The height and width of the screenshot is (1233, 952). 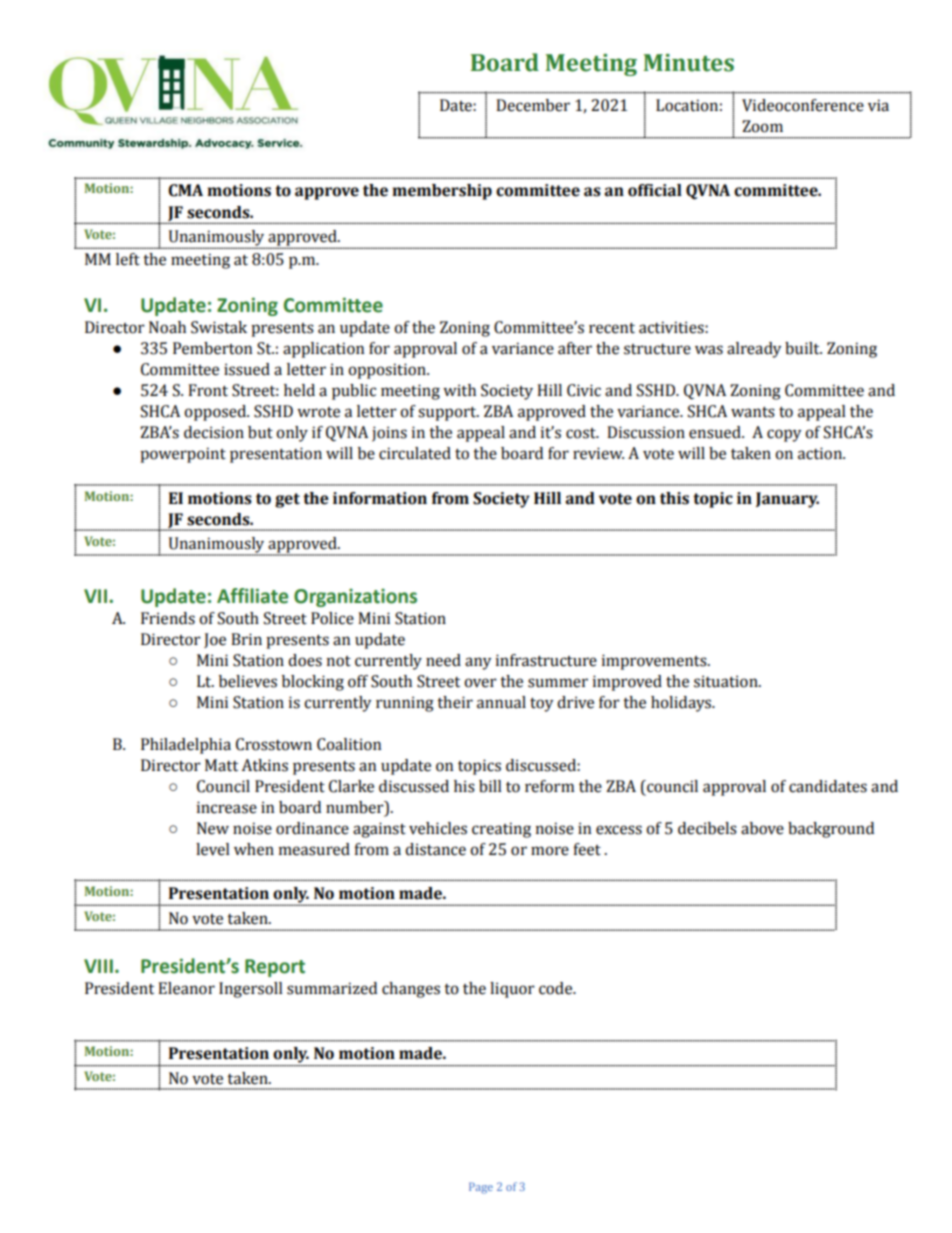 What do you see at coordinates (186, 746) in the screenshot?
I see `Philadelphia` at bounding box center [186, 746].
